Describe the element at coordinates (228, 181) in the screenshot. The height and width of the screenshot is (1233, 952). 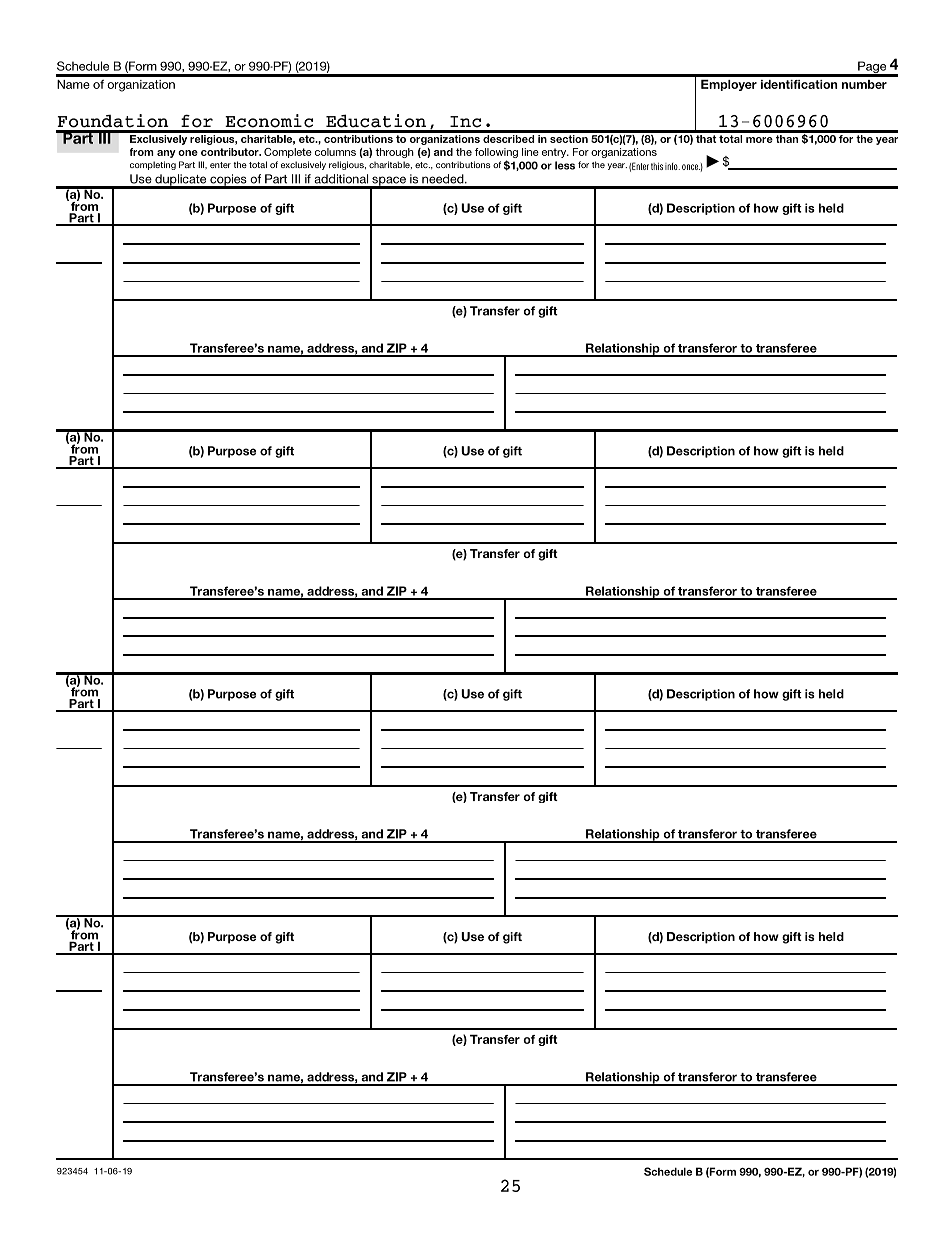
I see `copies` at that location.
